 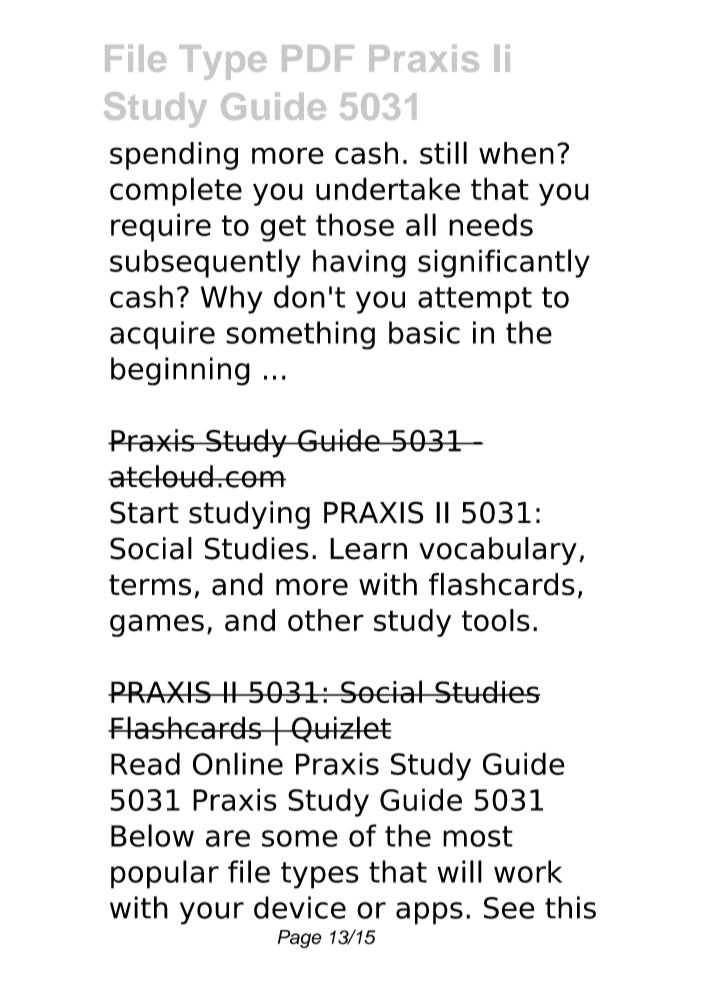 I want to click on when, so click(x=516, y=153).
